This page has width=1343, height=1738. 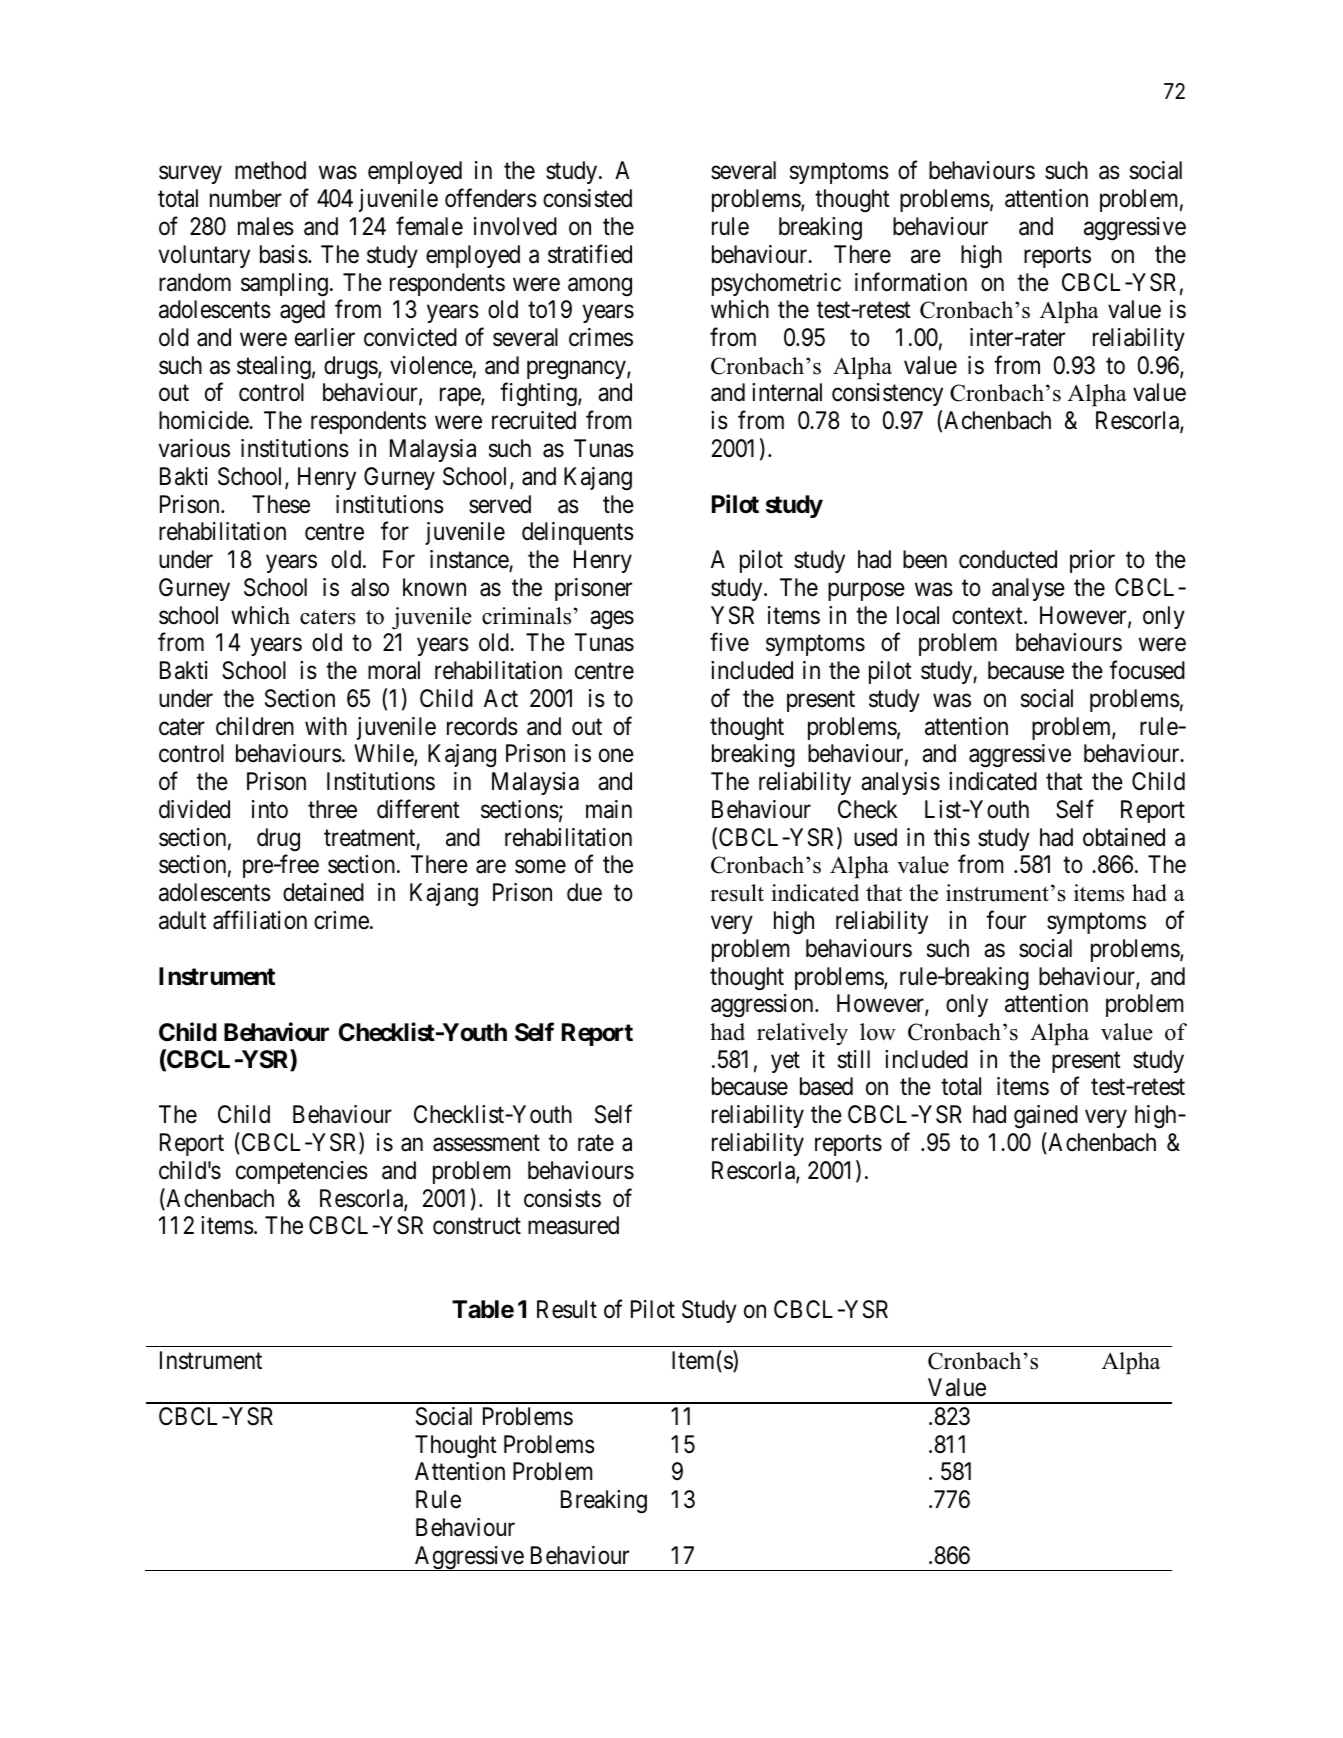 What do you see at coordinates (246, 198) in the page?
I see `number` at bounding box center [246, 198].
